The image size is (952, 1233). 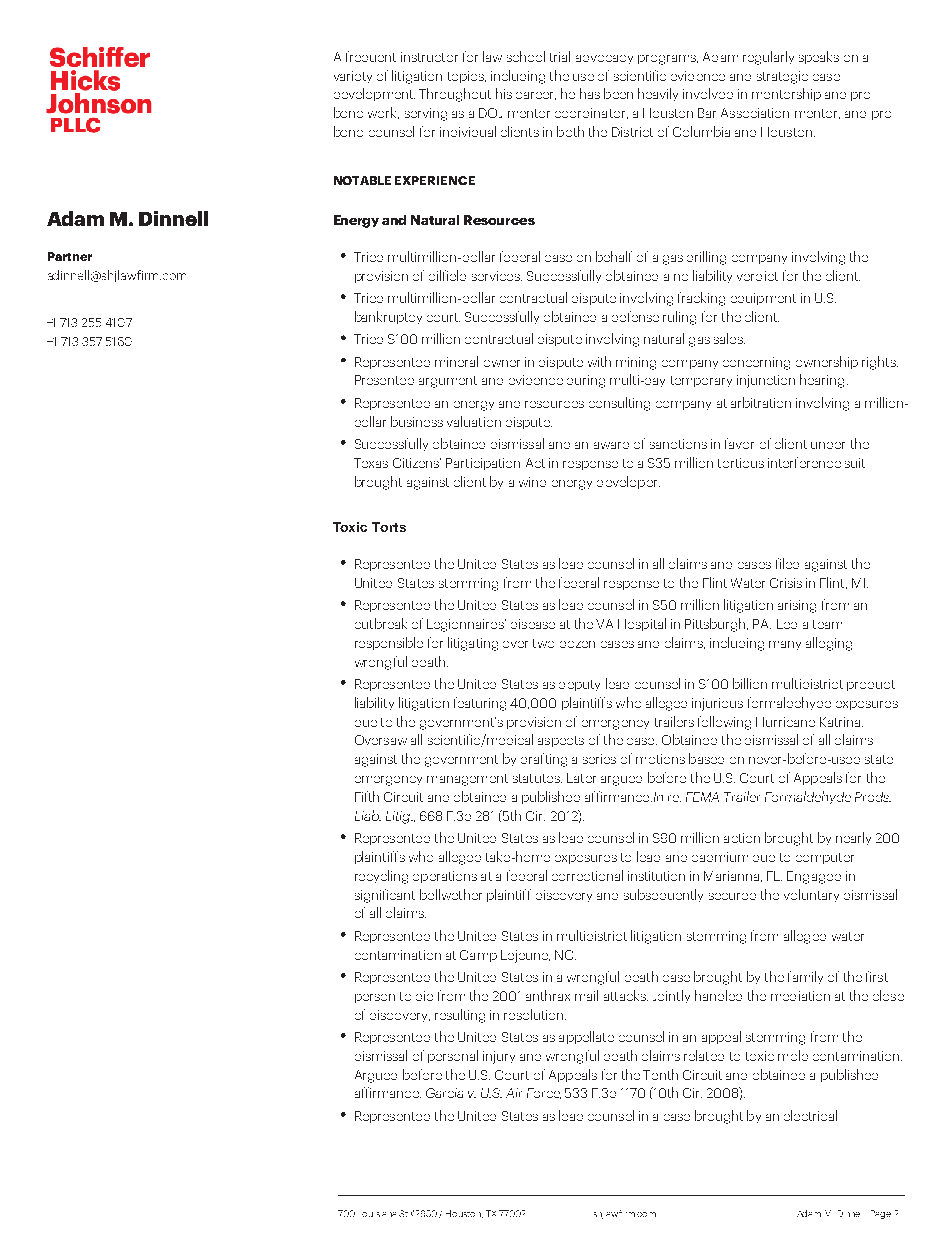 I want to click on significant, so click(x=385, y=896).
